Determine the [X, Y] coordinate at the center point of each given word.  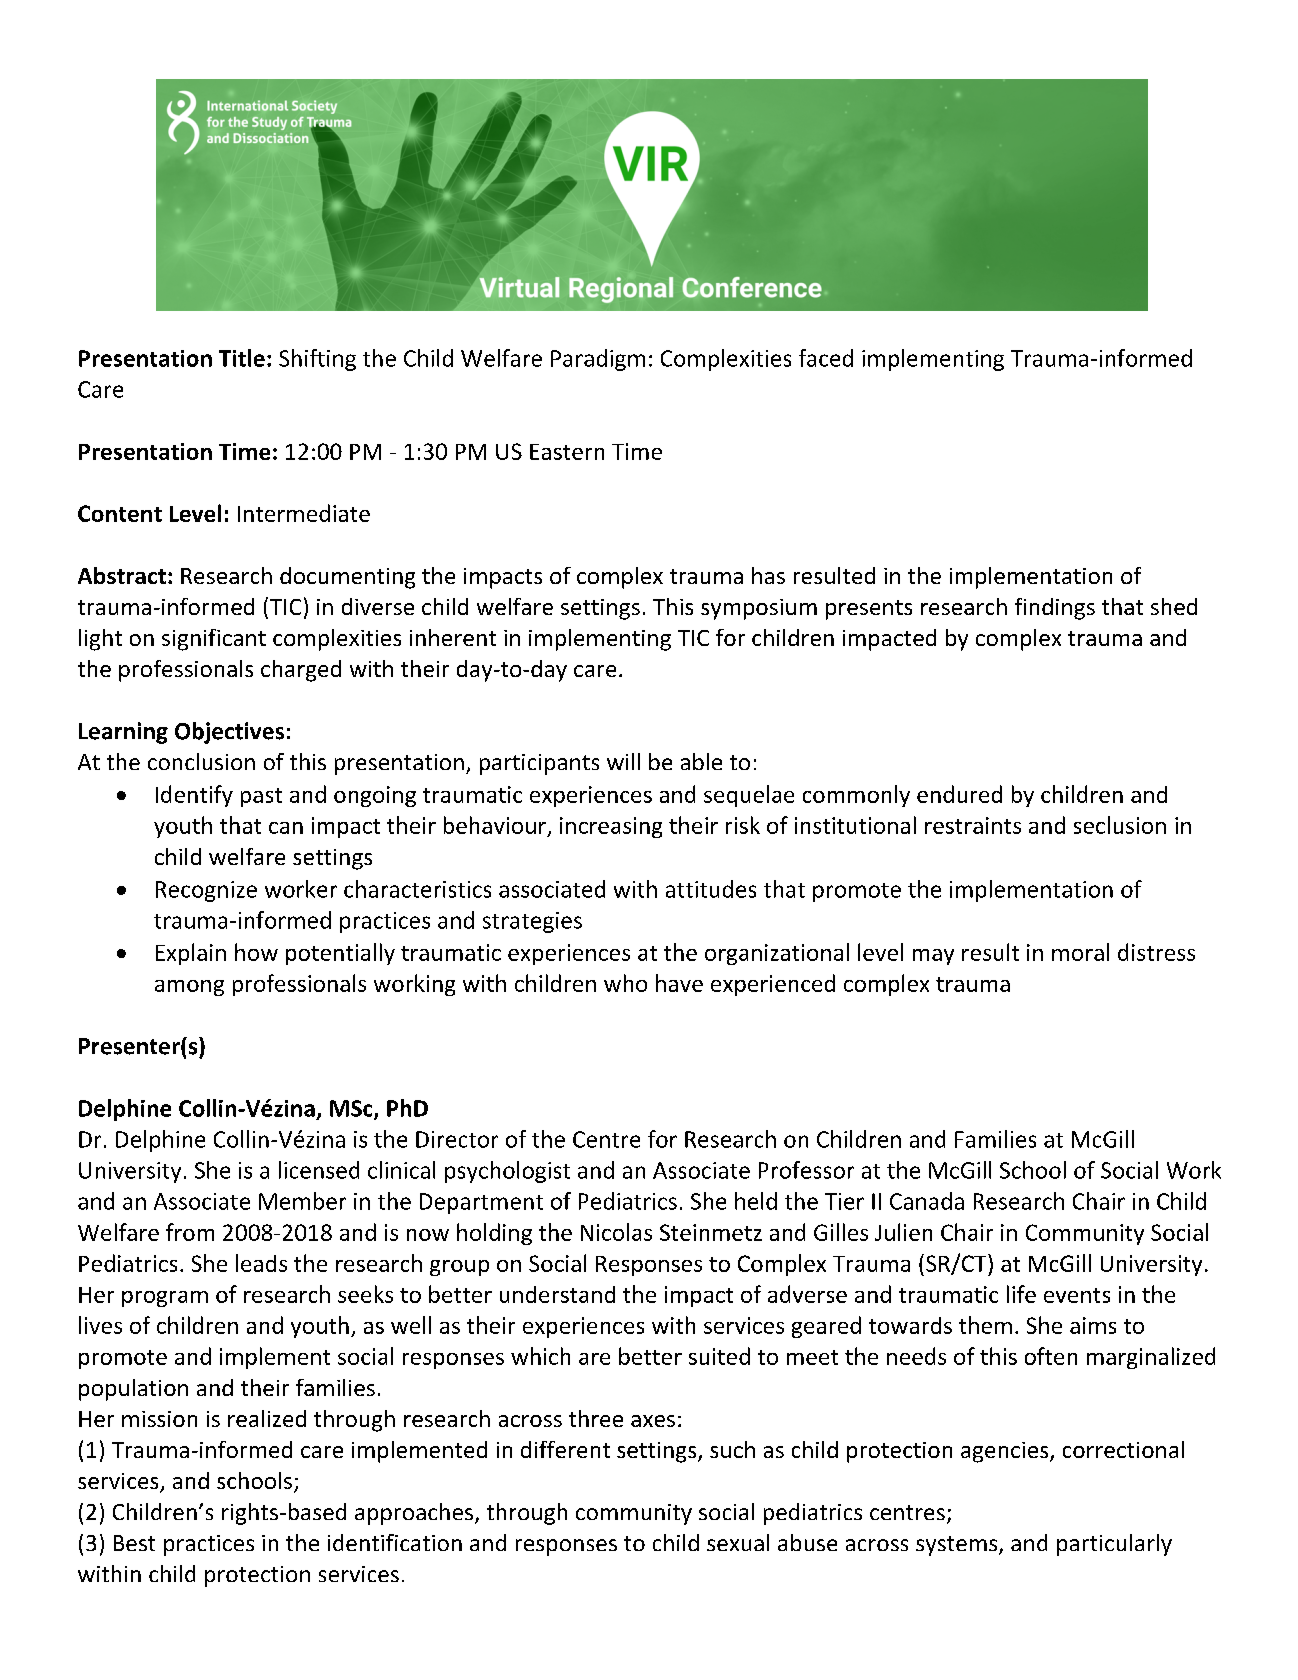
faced [826, 358]
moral [1080, 952]
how [256, 952]
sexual [738, 1542]
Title [242, 358]
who [625, 983]
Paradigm [598, 360]
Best [134, 1543]
